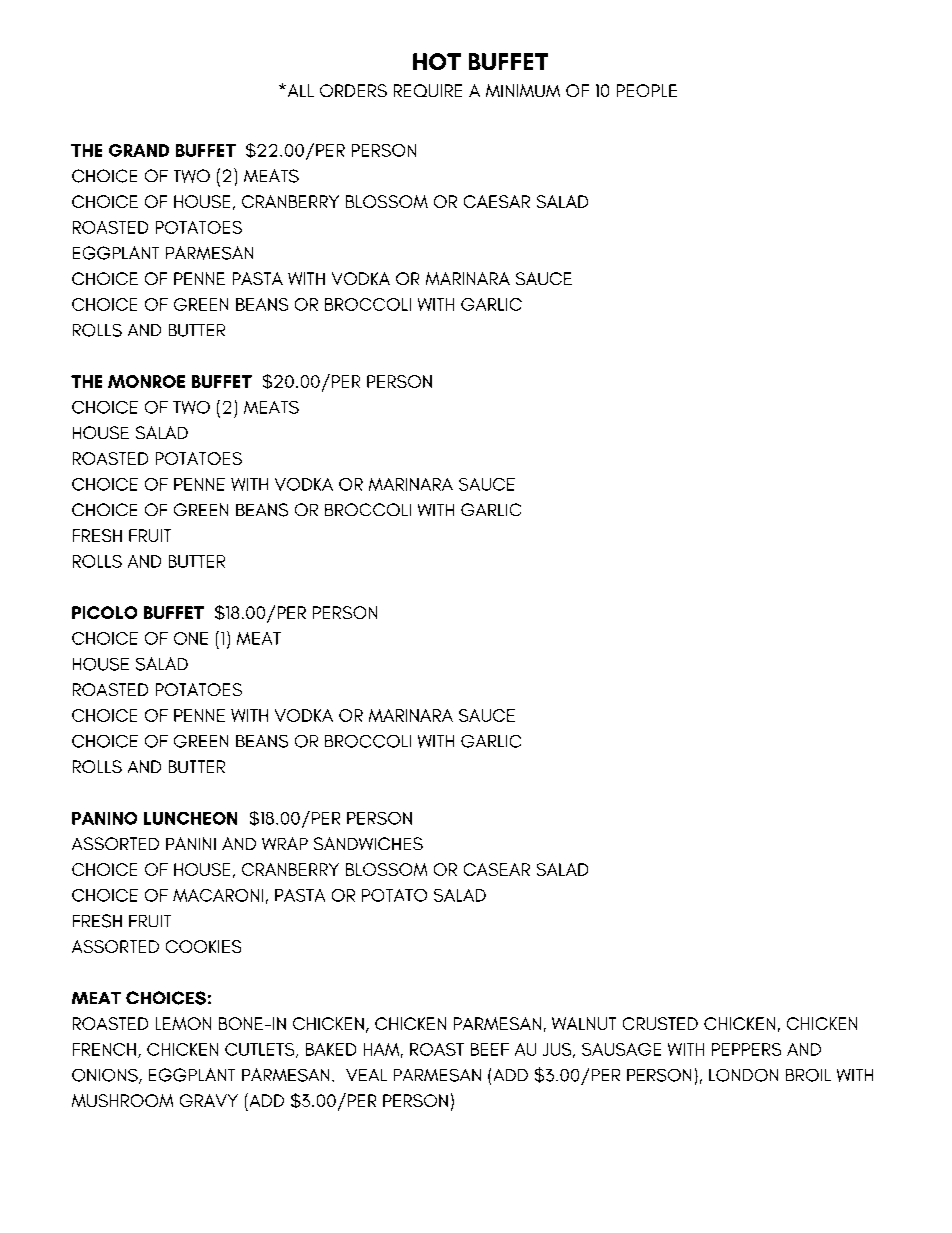 Image resolution: width=952 pixels, height=1233 pixels. What do you see at coordinates (660, 1023) in the page?
I see `CRUSTED` at bounding box center [660, 1023].
